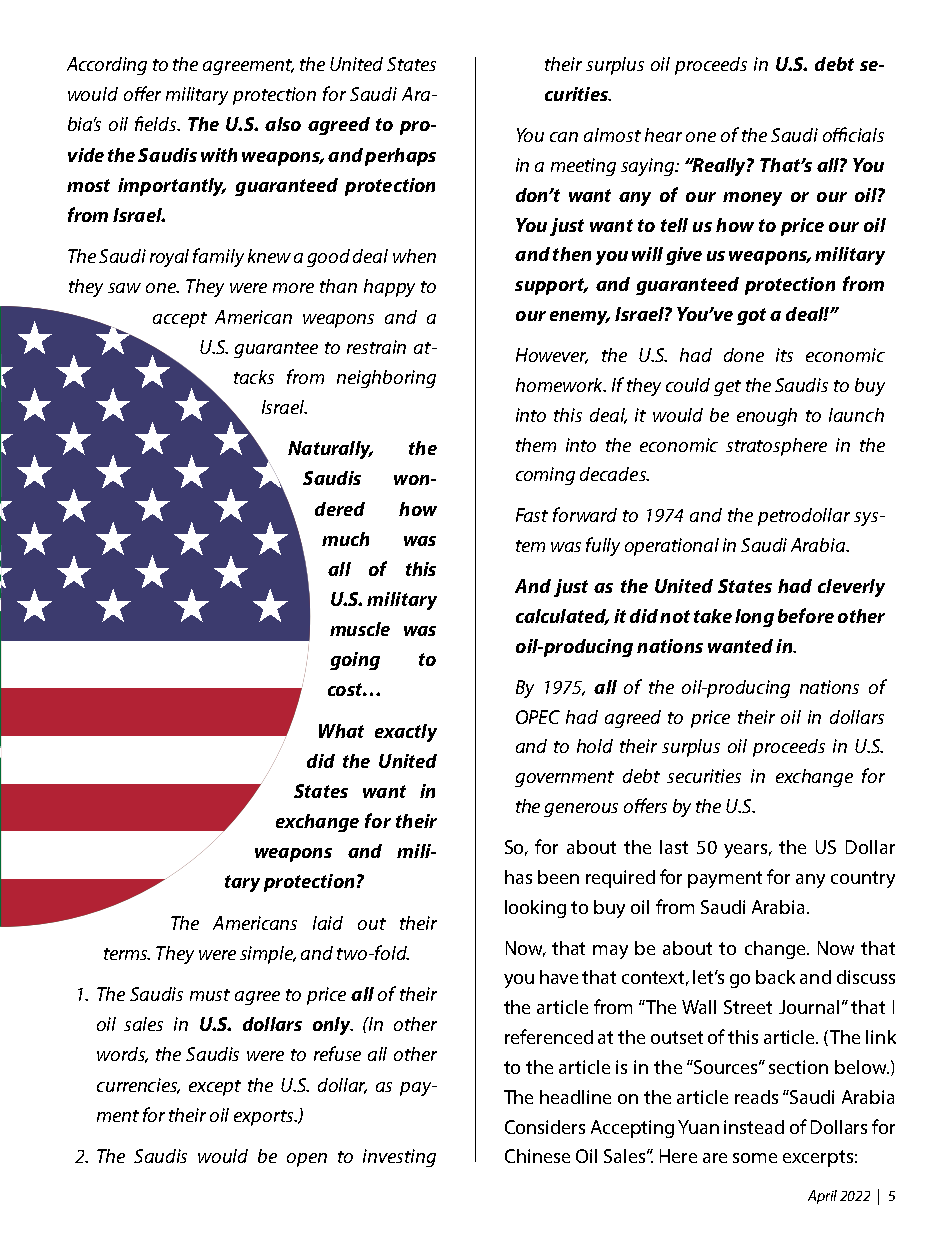 The image size is (952, 1233). I want to click on simple, so click(268, 955).
